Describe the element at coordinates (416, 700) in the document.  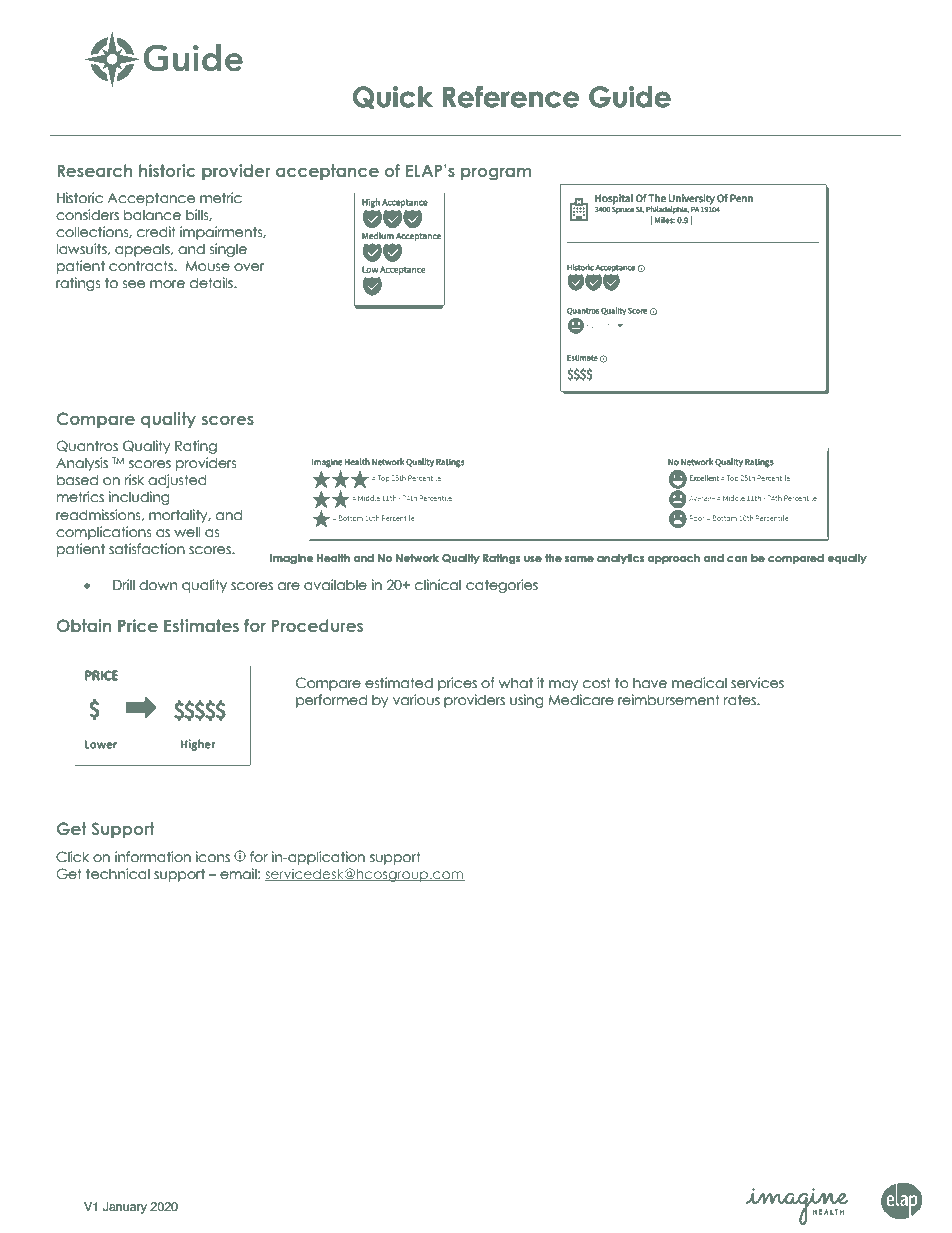
I see `various` at that location.
